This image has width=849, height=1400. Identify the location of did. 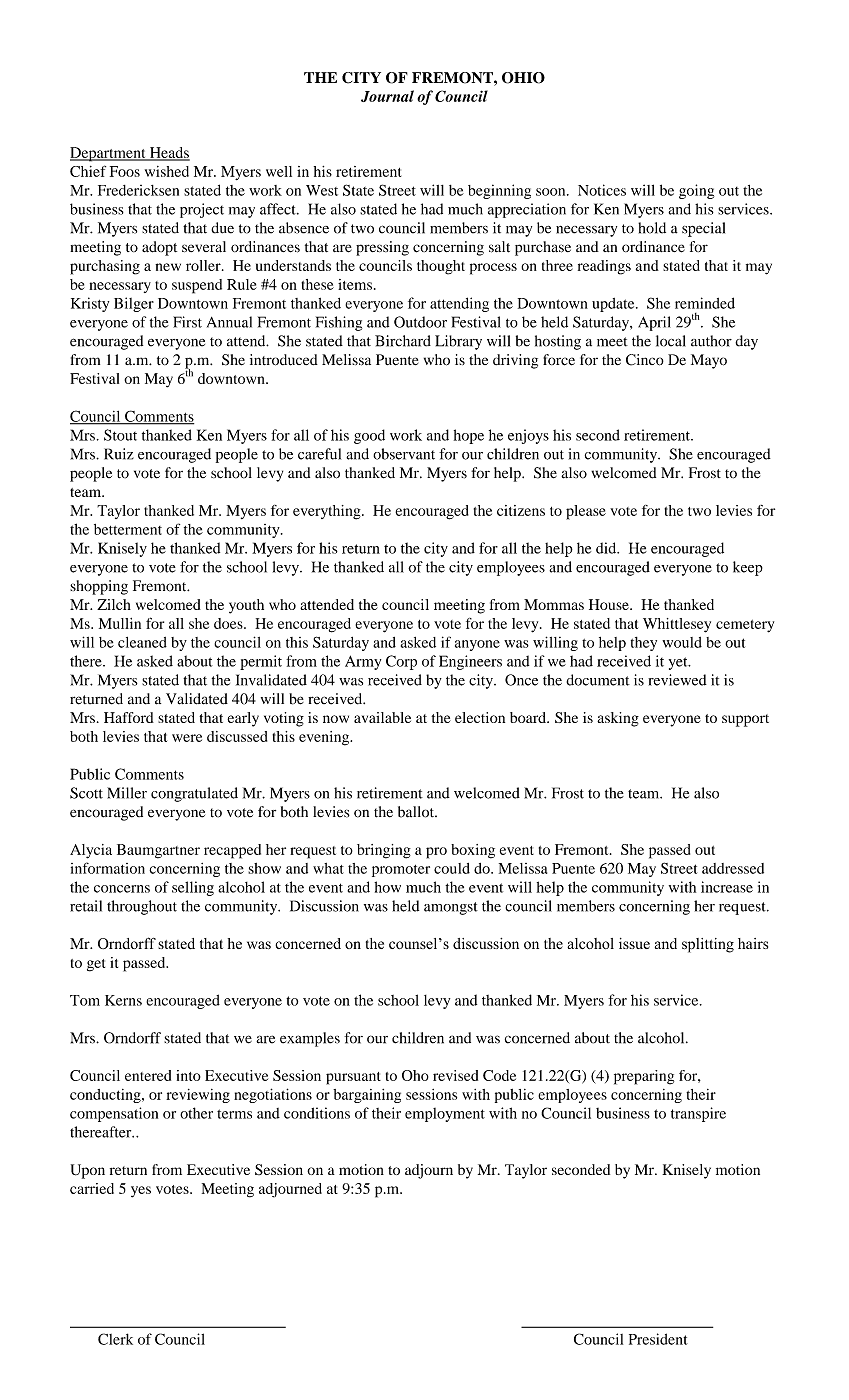
(607, 548).
